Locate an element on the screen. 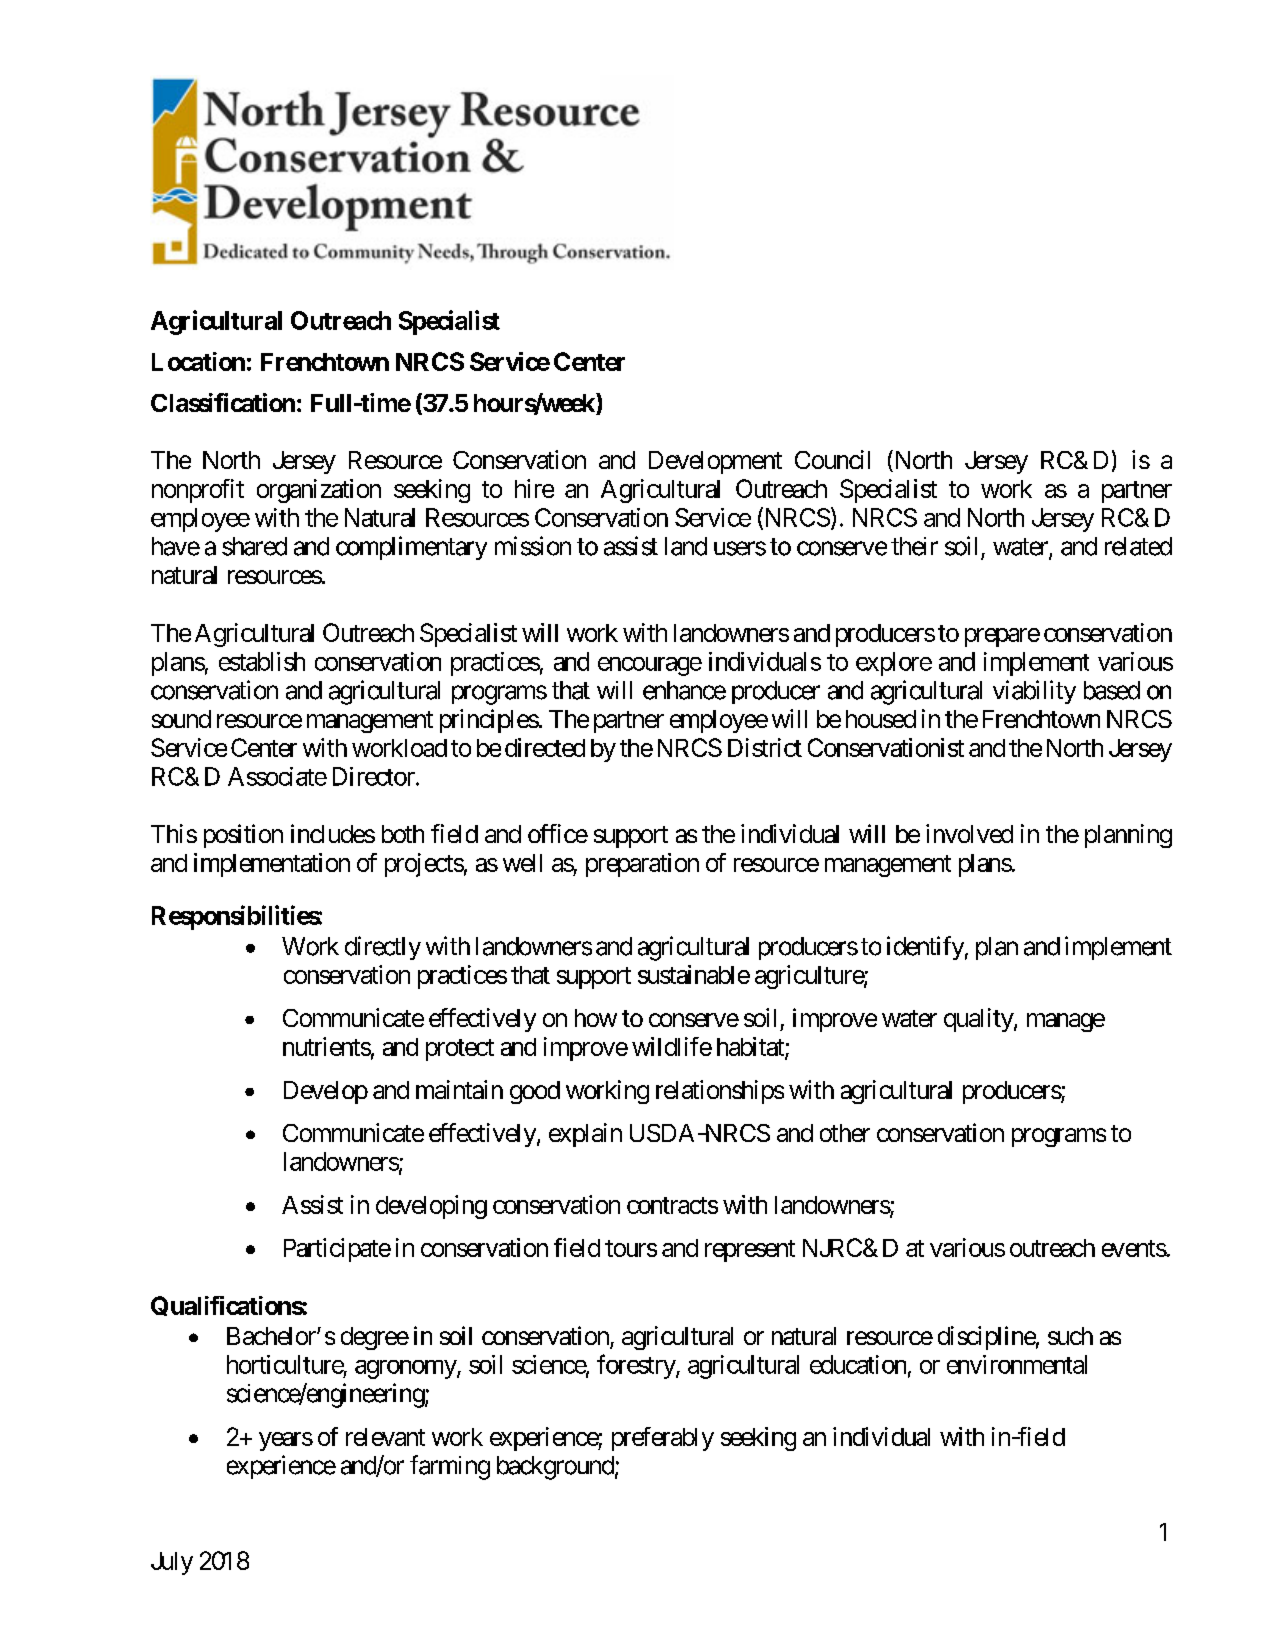  other is located at coordinates (845, 1133).
